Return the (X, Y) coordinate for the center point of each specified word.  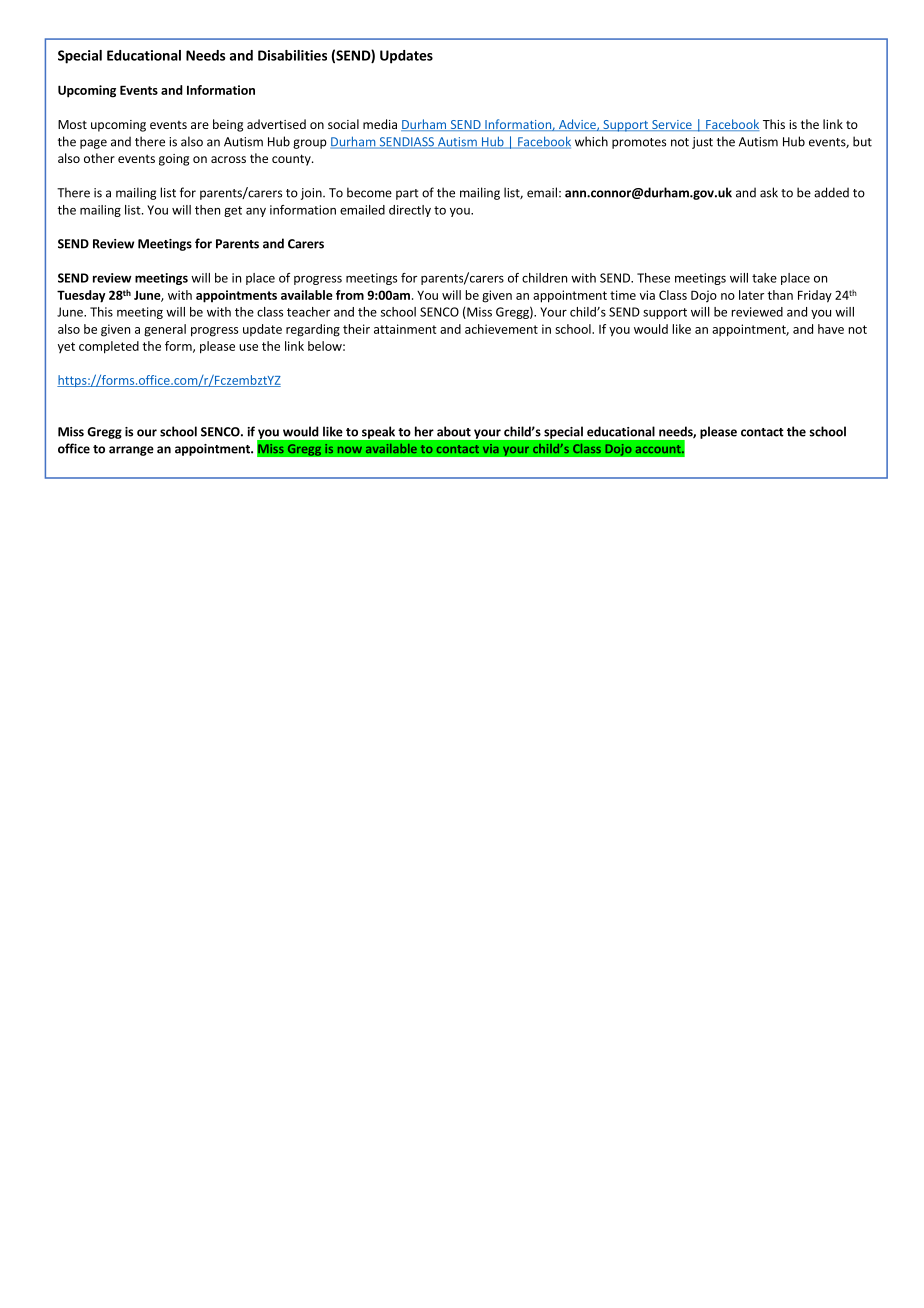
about (454, 431)
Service (672, 125)
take (764, 278)
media (380, 124)
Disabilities (292, 55)
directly (410, 211)
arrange (131, 451)
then (207, 210)
